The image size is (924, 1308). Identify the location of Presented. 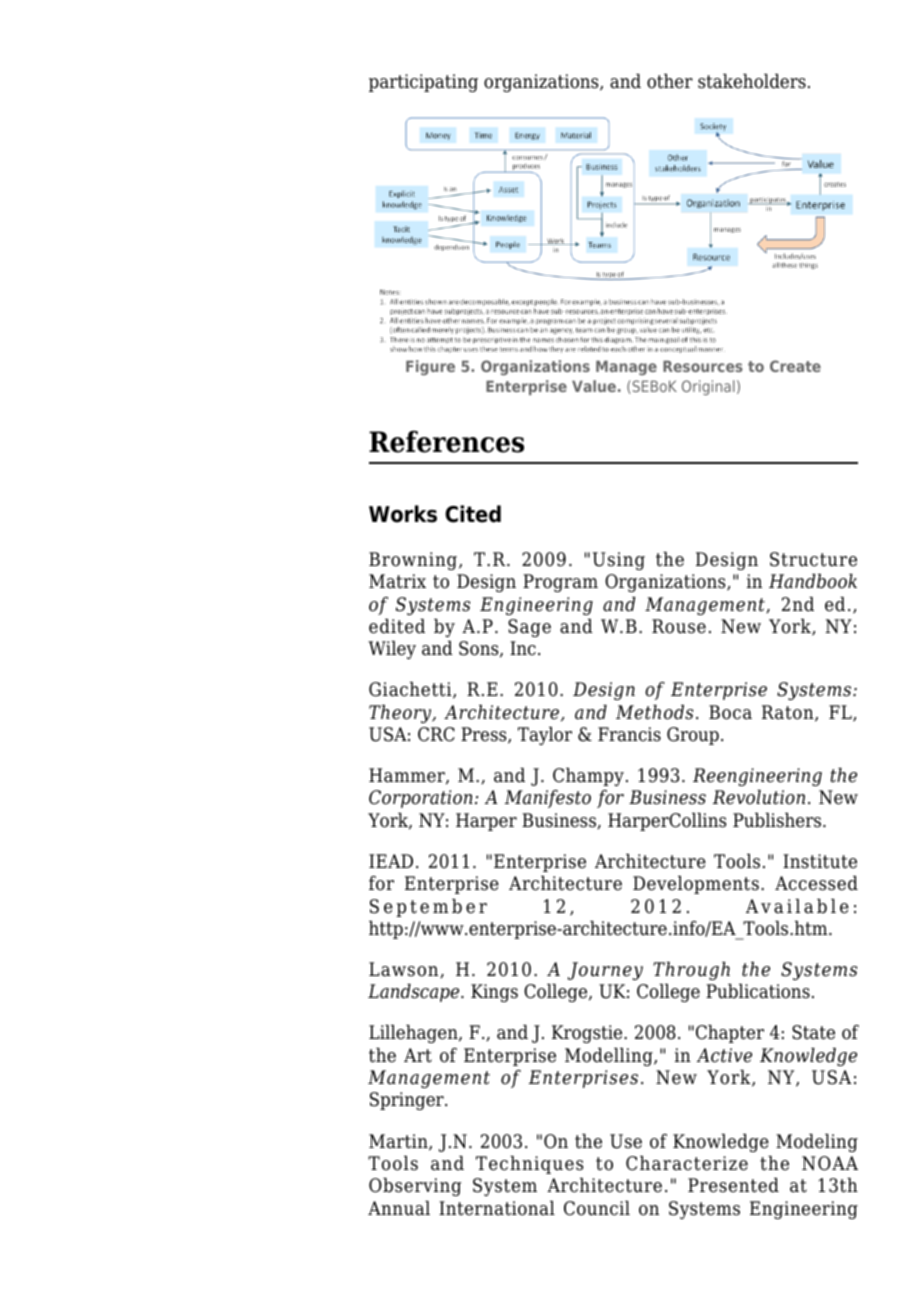
(733, 1185).
